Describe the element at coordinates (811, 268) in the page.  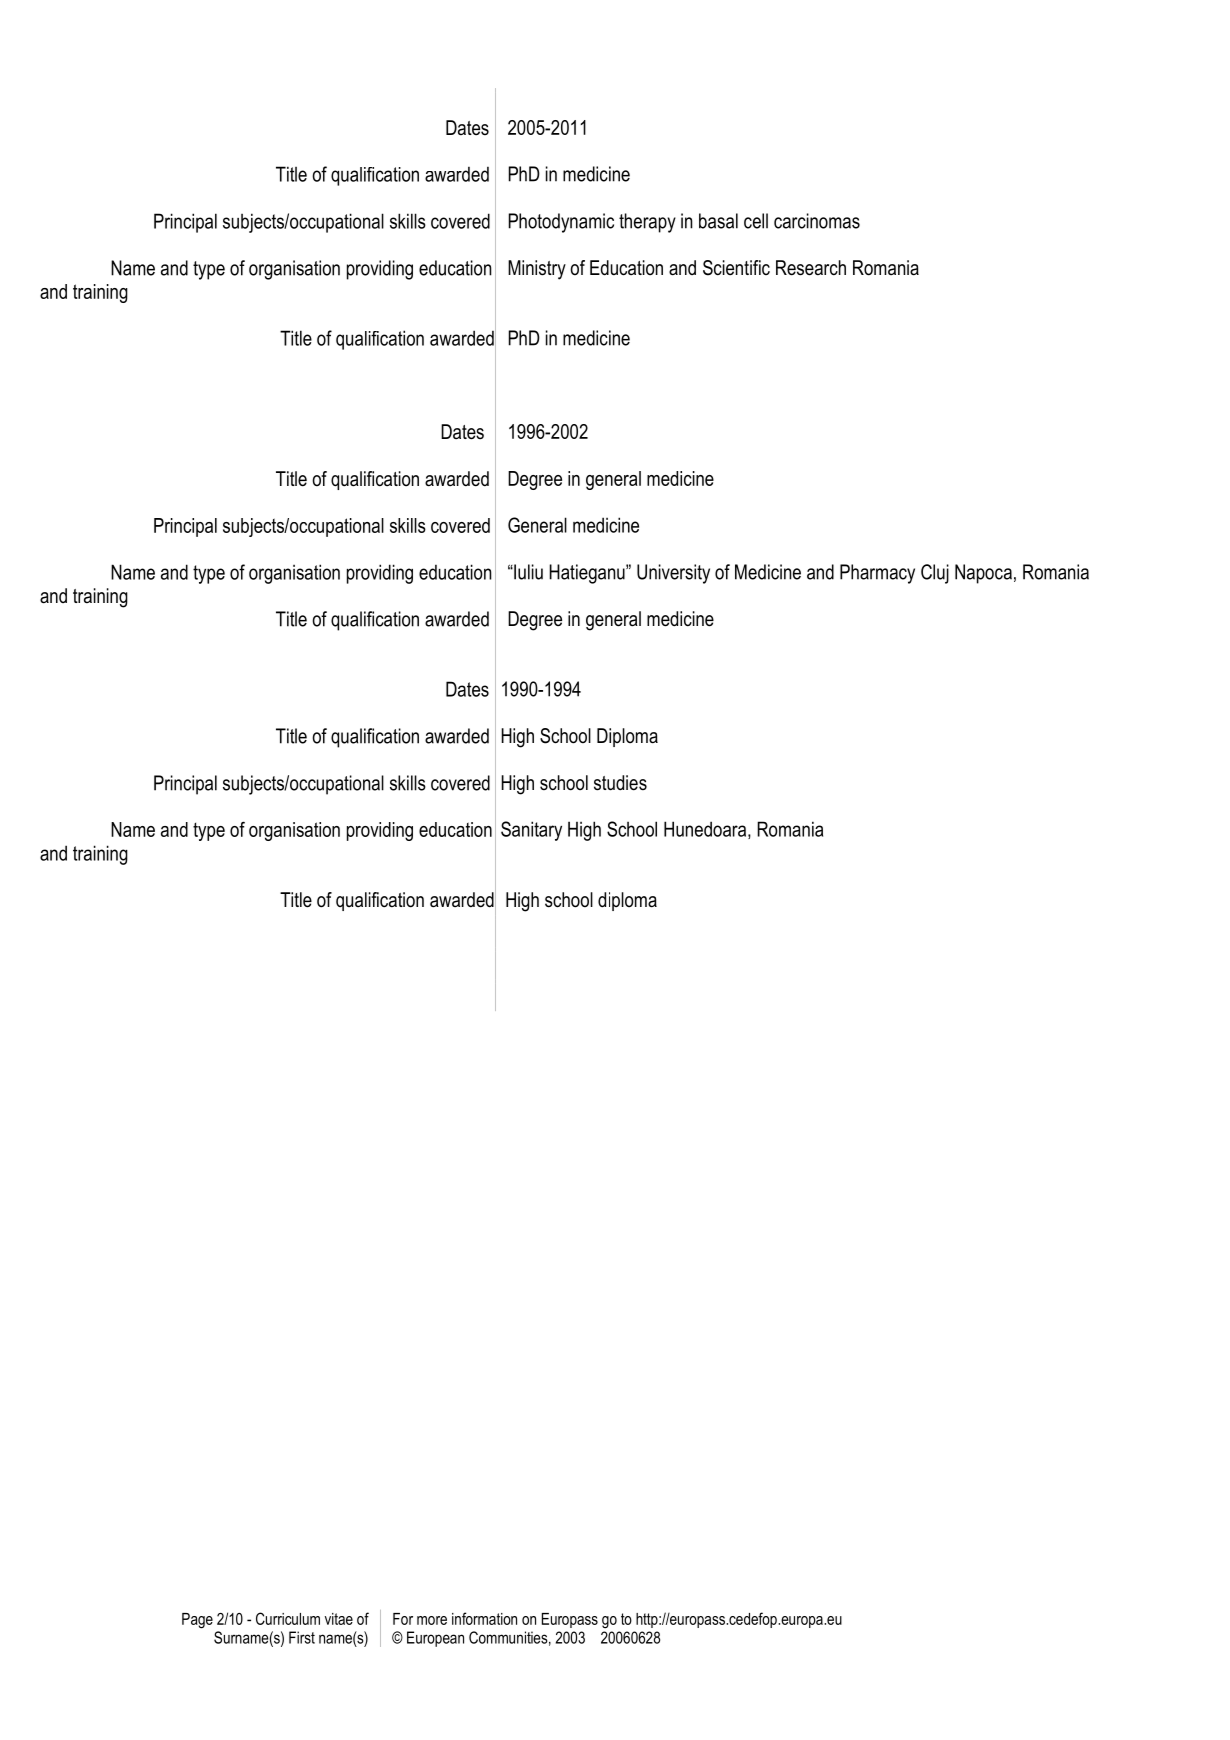
I see `Research` at that location.
